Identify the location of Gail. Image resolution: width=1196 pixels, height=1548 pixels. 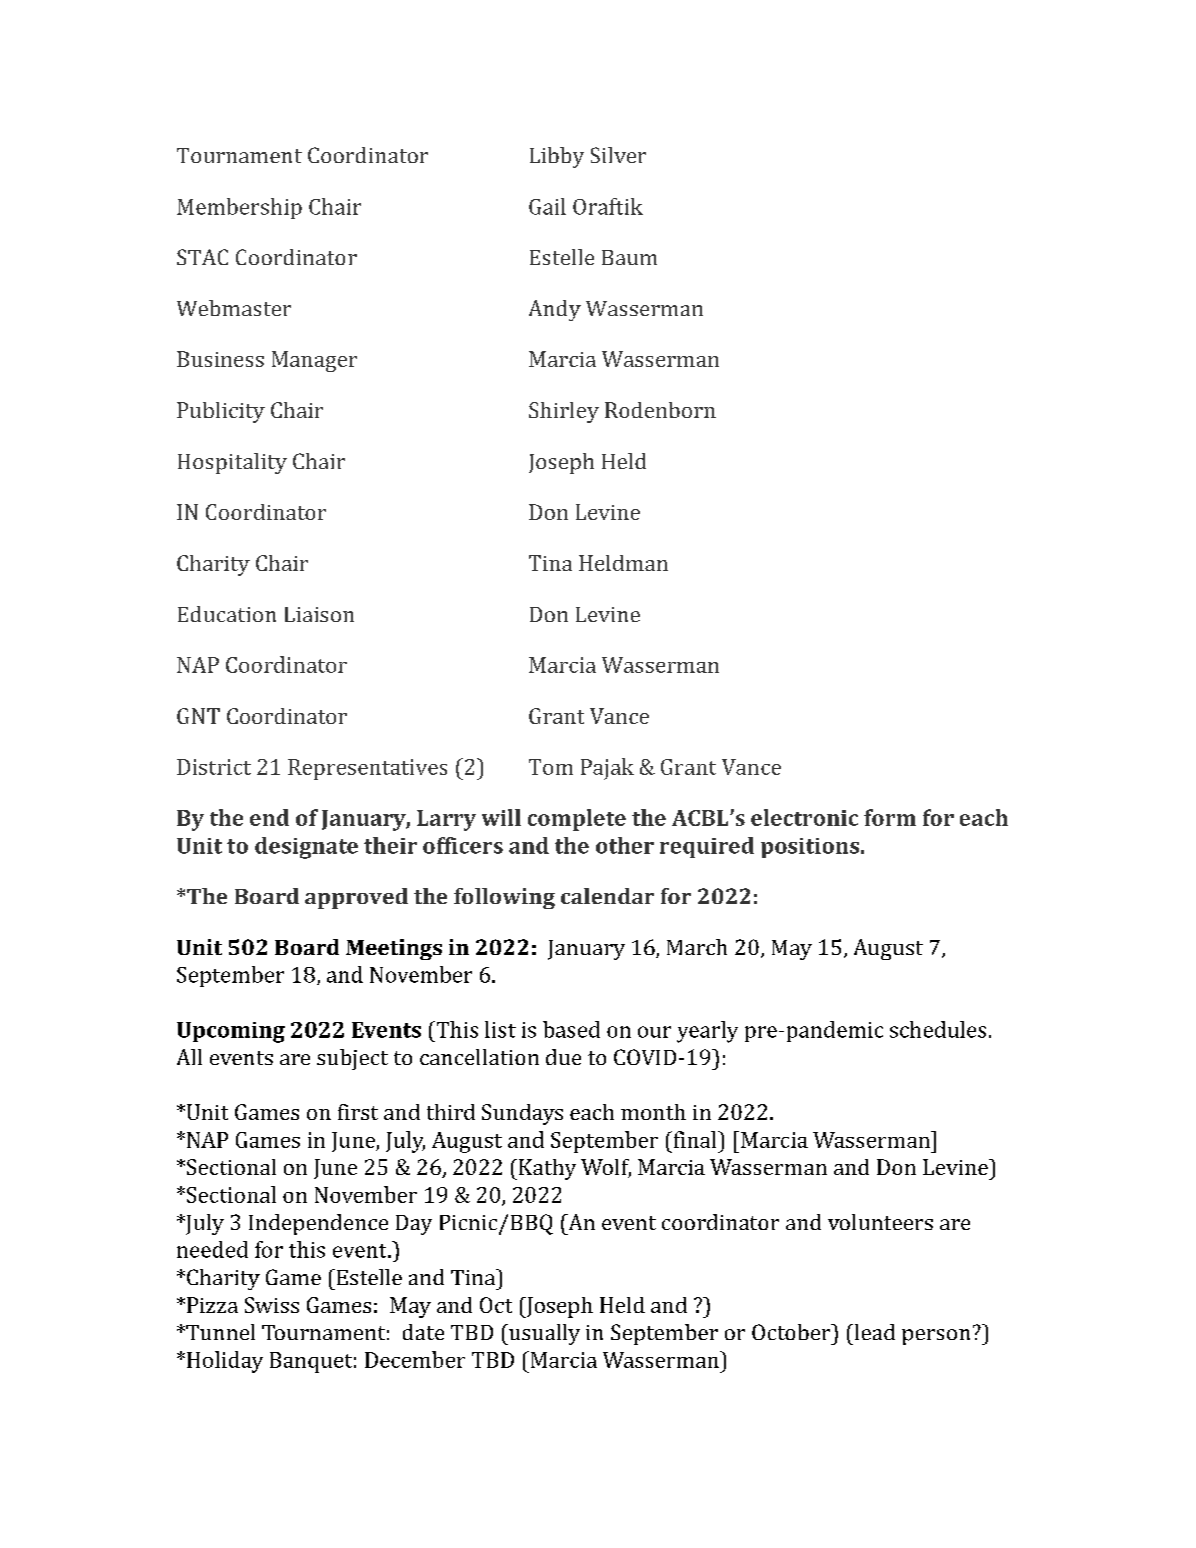
(547, 206).
